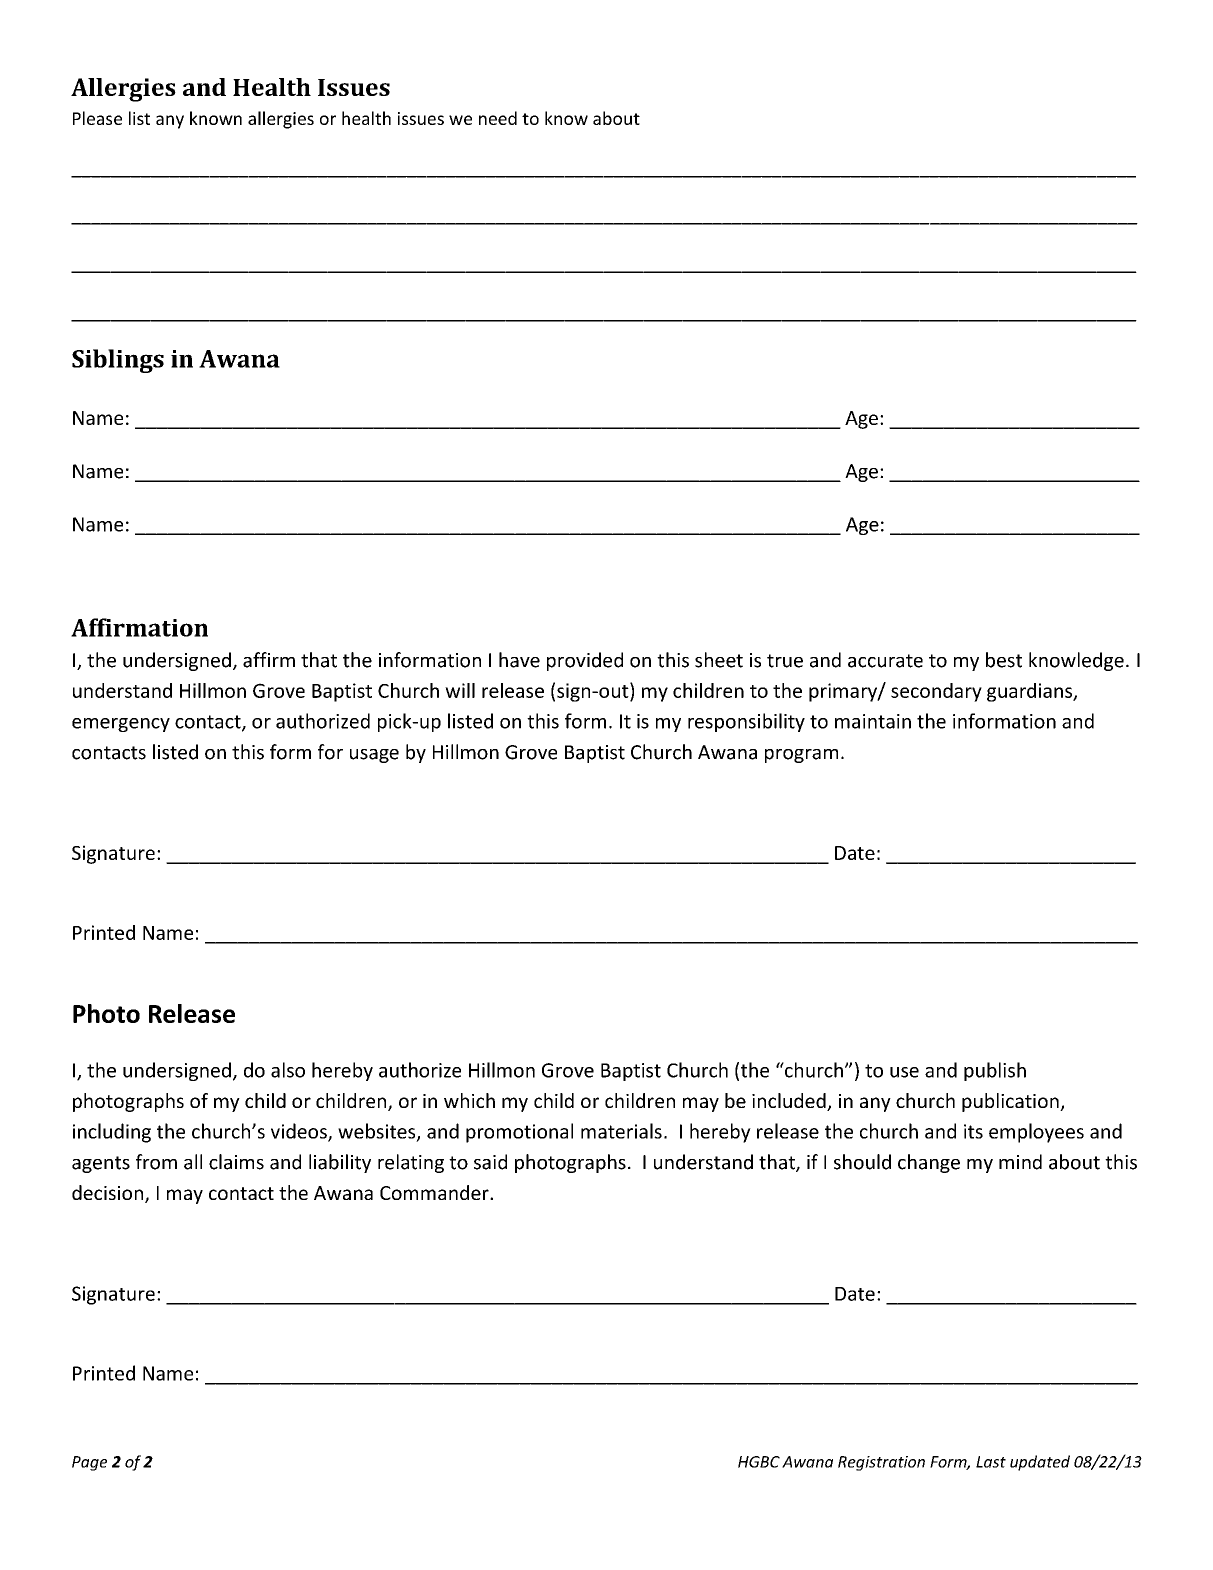  What do you see at coordinates (585, 661) in the document?
I see `provided` at bounding box center [585, 661].
